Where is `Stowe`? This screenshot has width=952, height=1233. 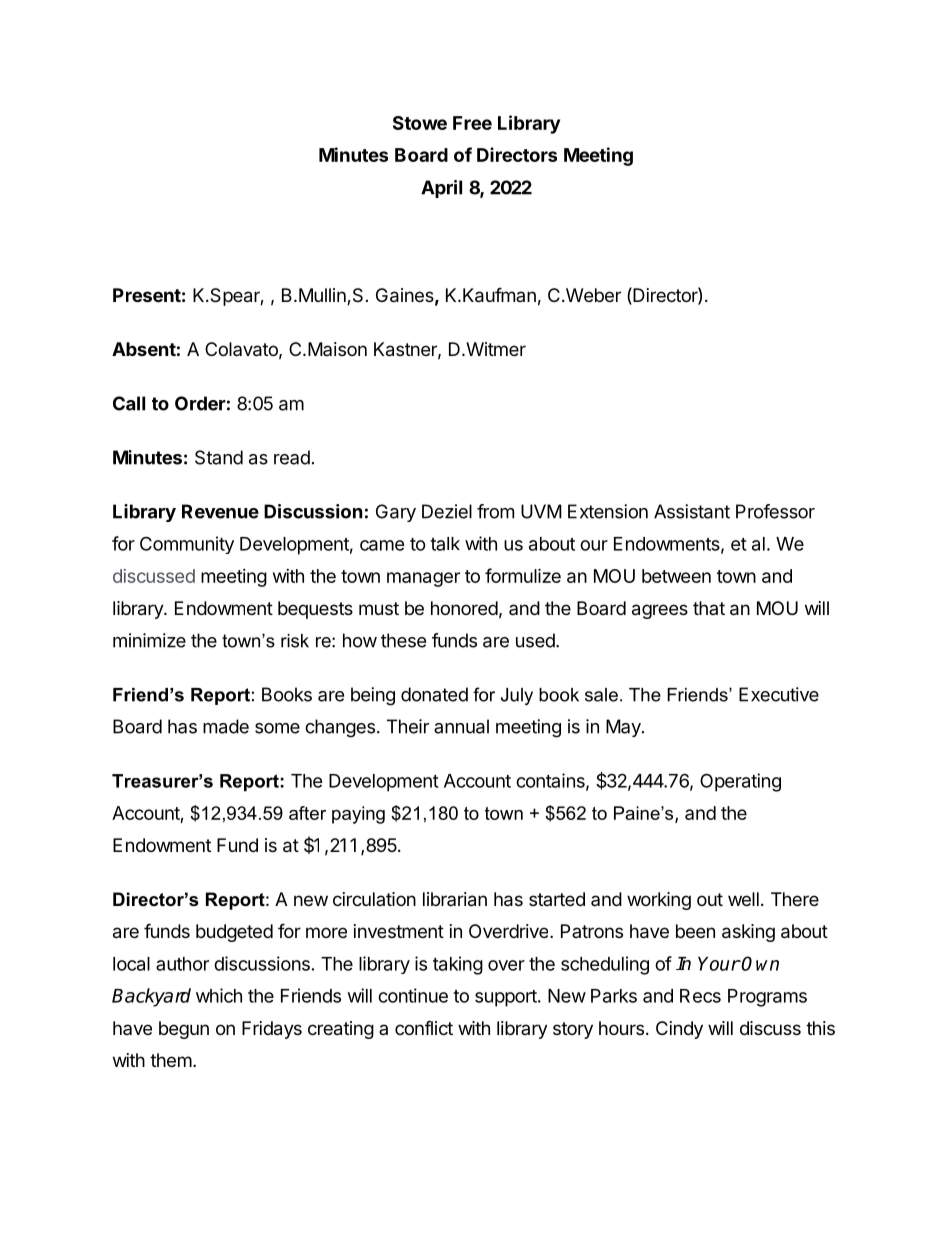
Stowe is located at coordinates (420, 123).
